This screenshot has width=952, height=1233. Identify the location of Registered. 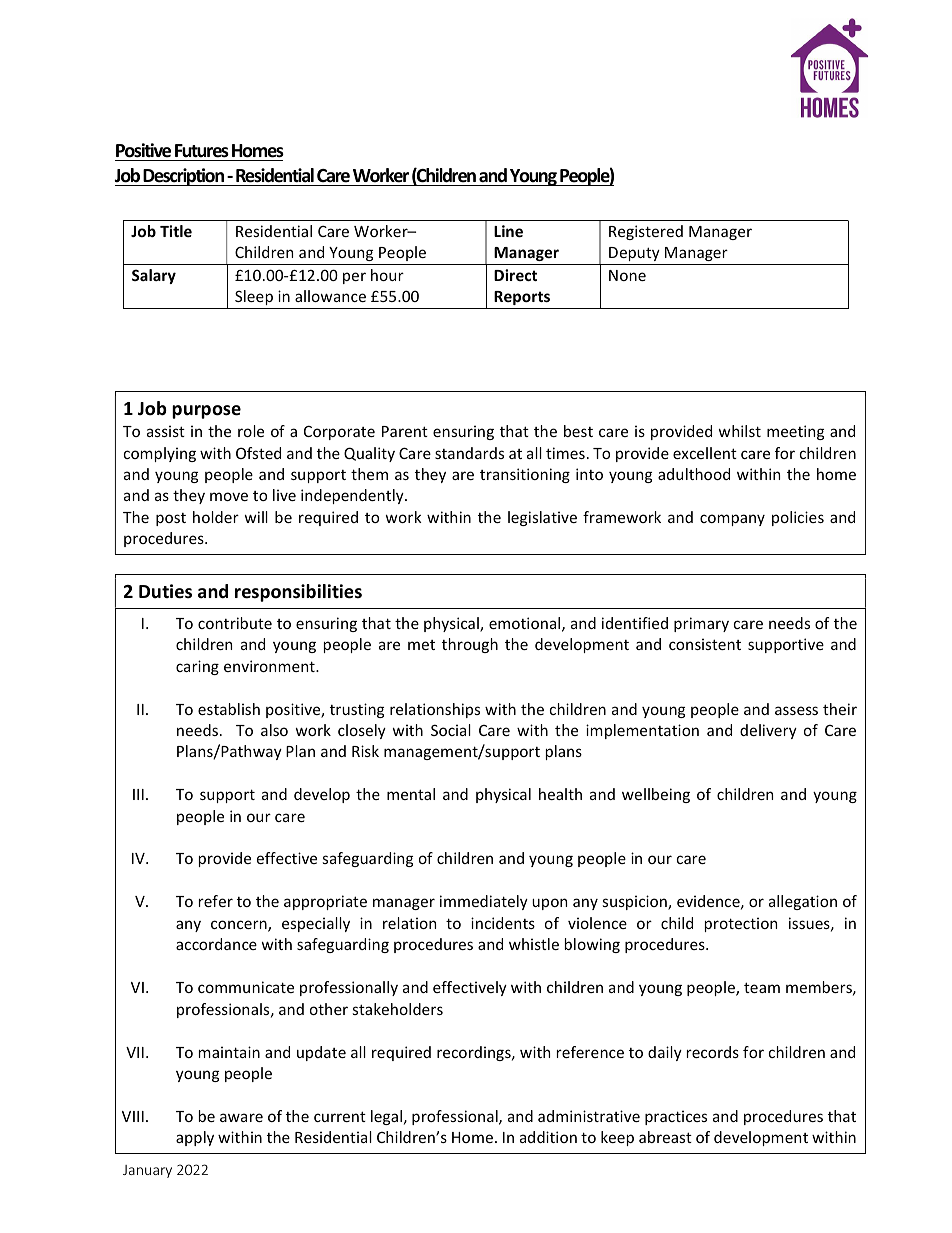
(646, 232).
